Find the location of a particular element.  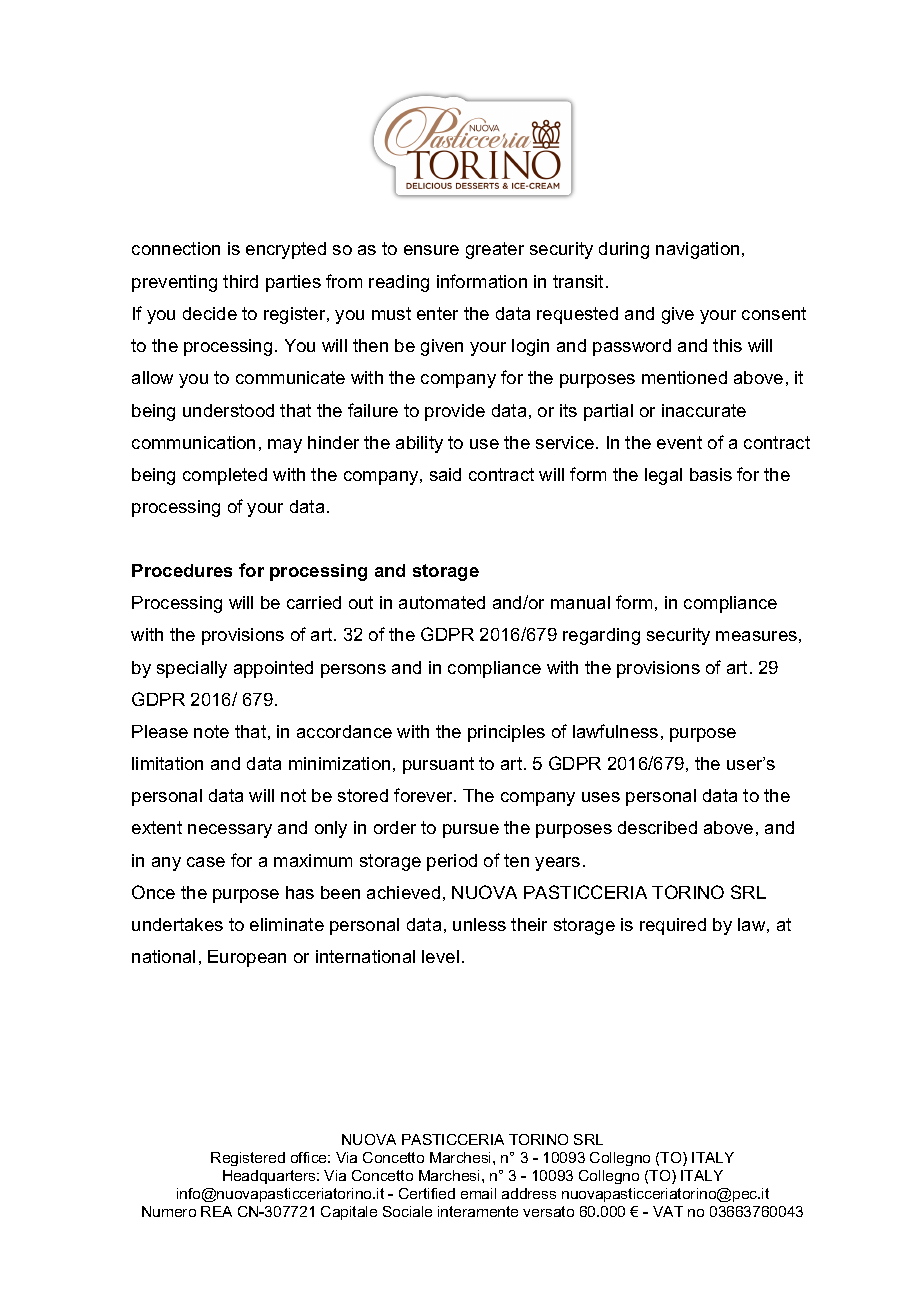

Numero is located at coordinates (169, 1211).
